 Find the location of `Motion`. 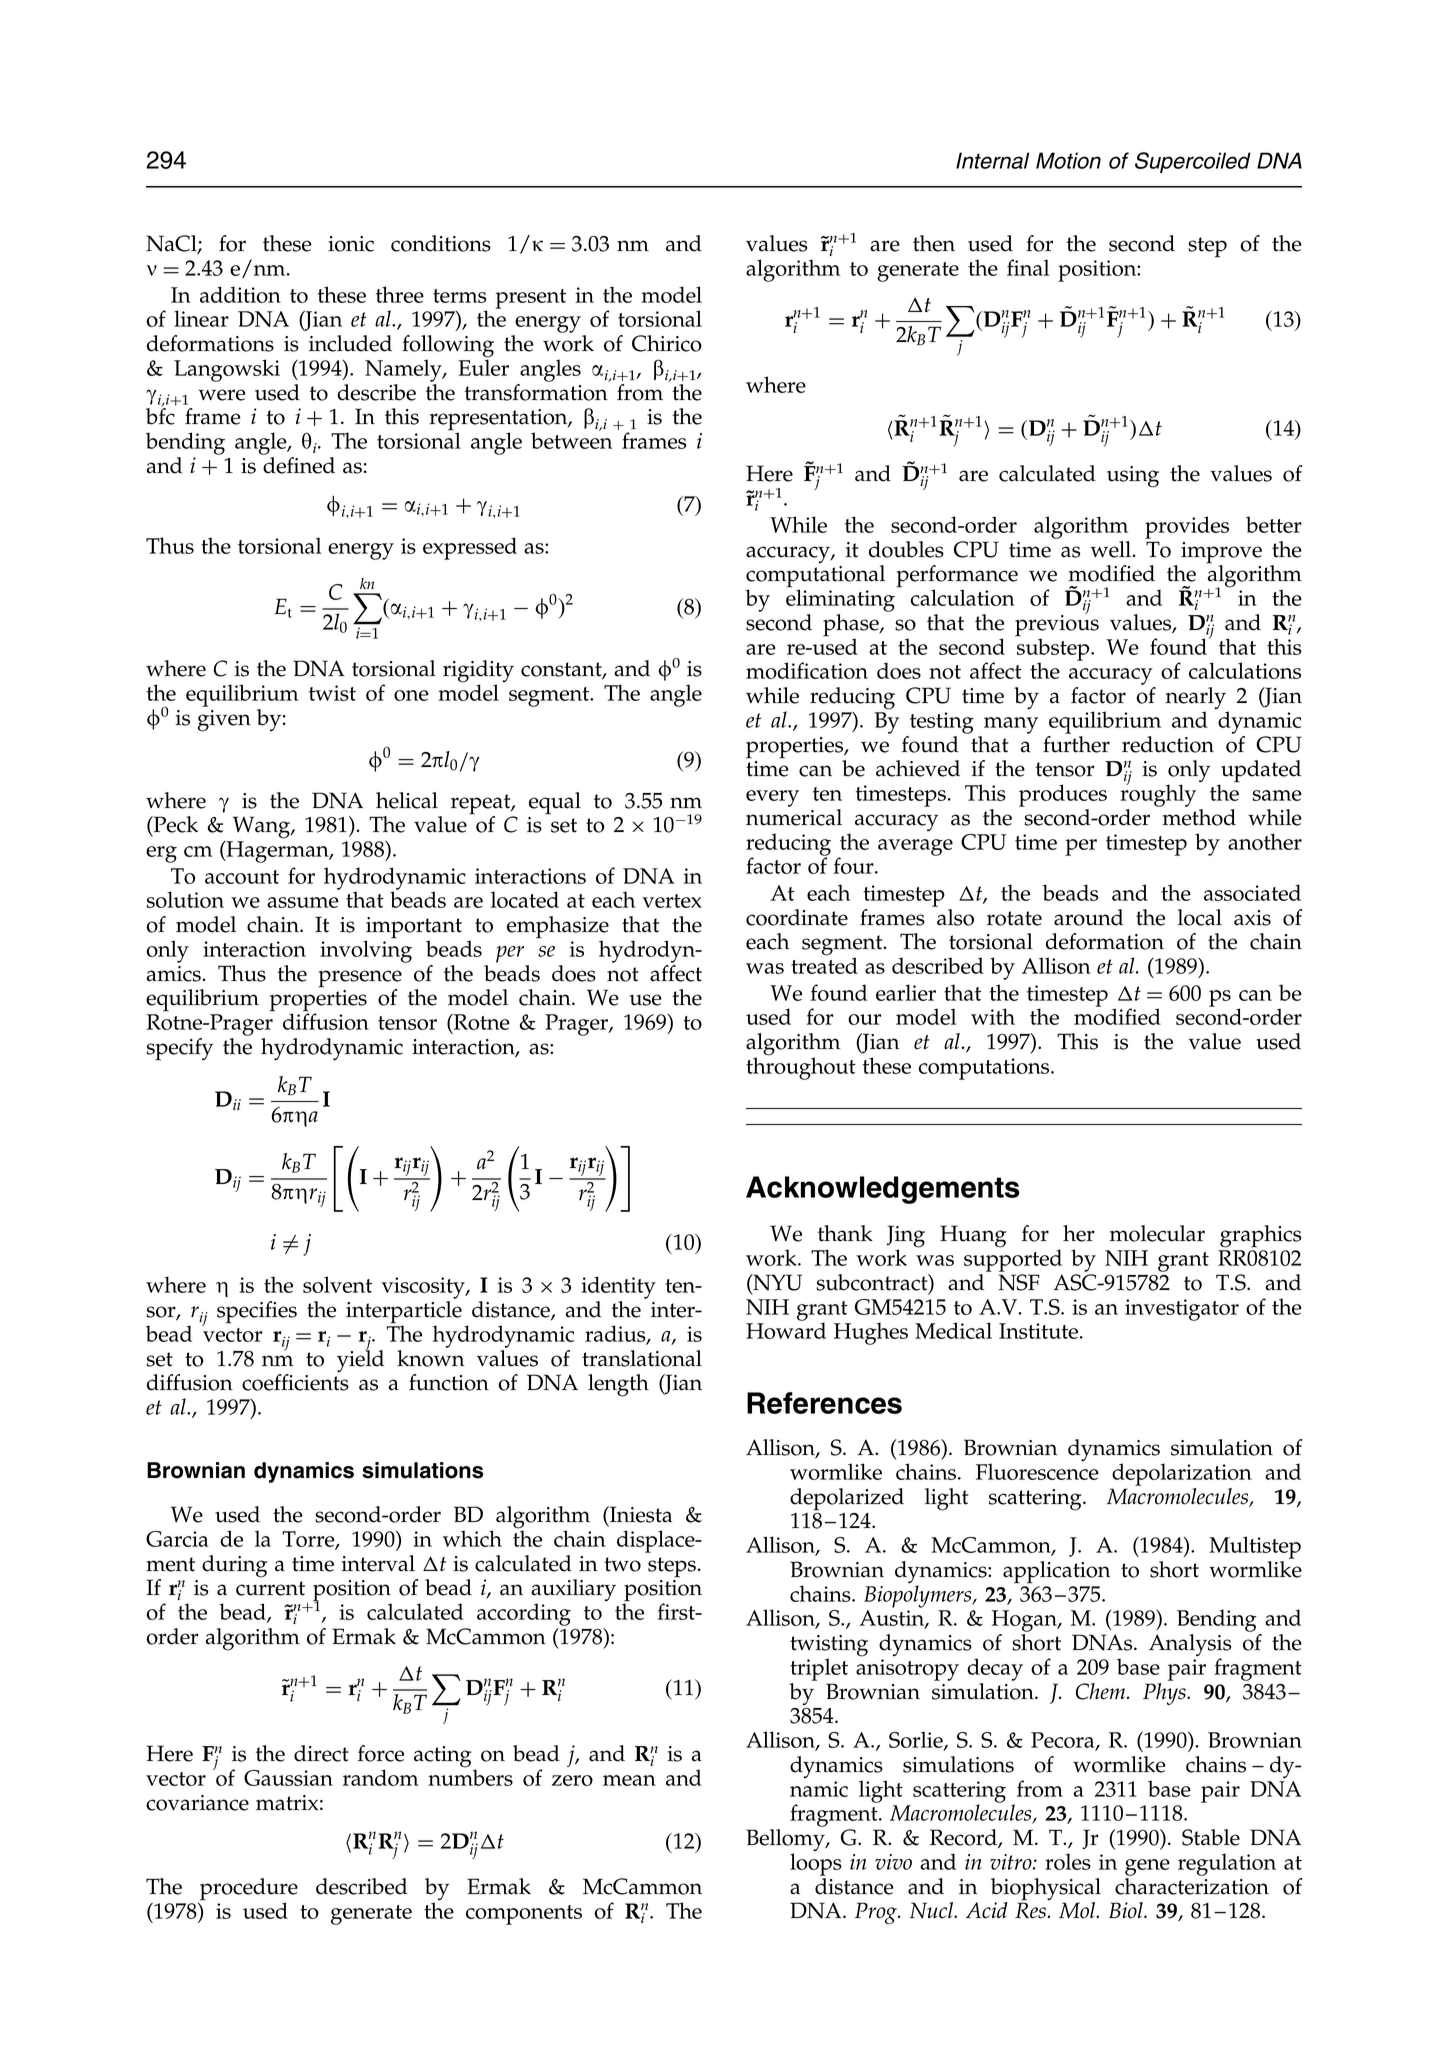

Motion is located at coordinates (1068, 160).
